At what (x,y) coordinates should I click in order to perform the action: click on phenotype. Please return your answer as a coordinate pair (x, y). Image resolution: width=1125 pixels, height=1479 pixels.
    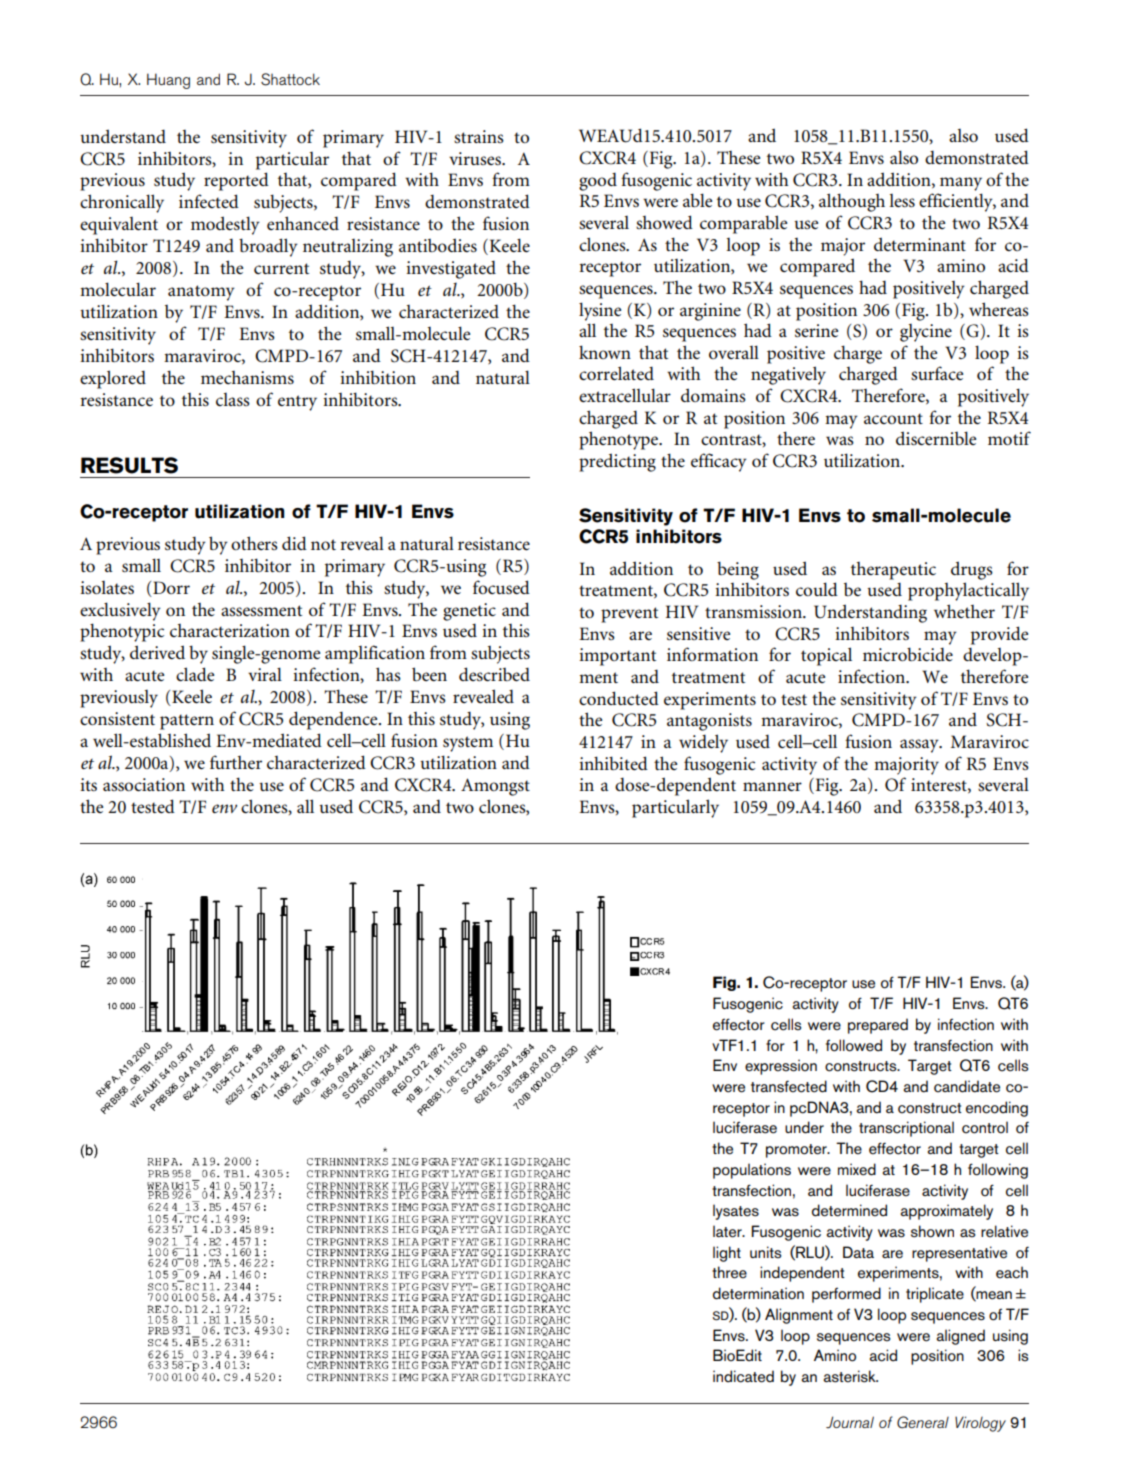
    Looking at the image, I should click on (620, 440).
